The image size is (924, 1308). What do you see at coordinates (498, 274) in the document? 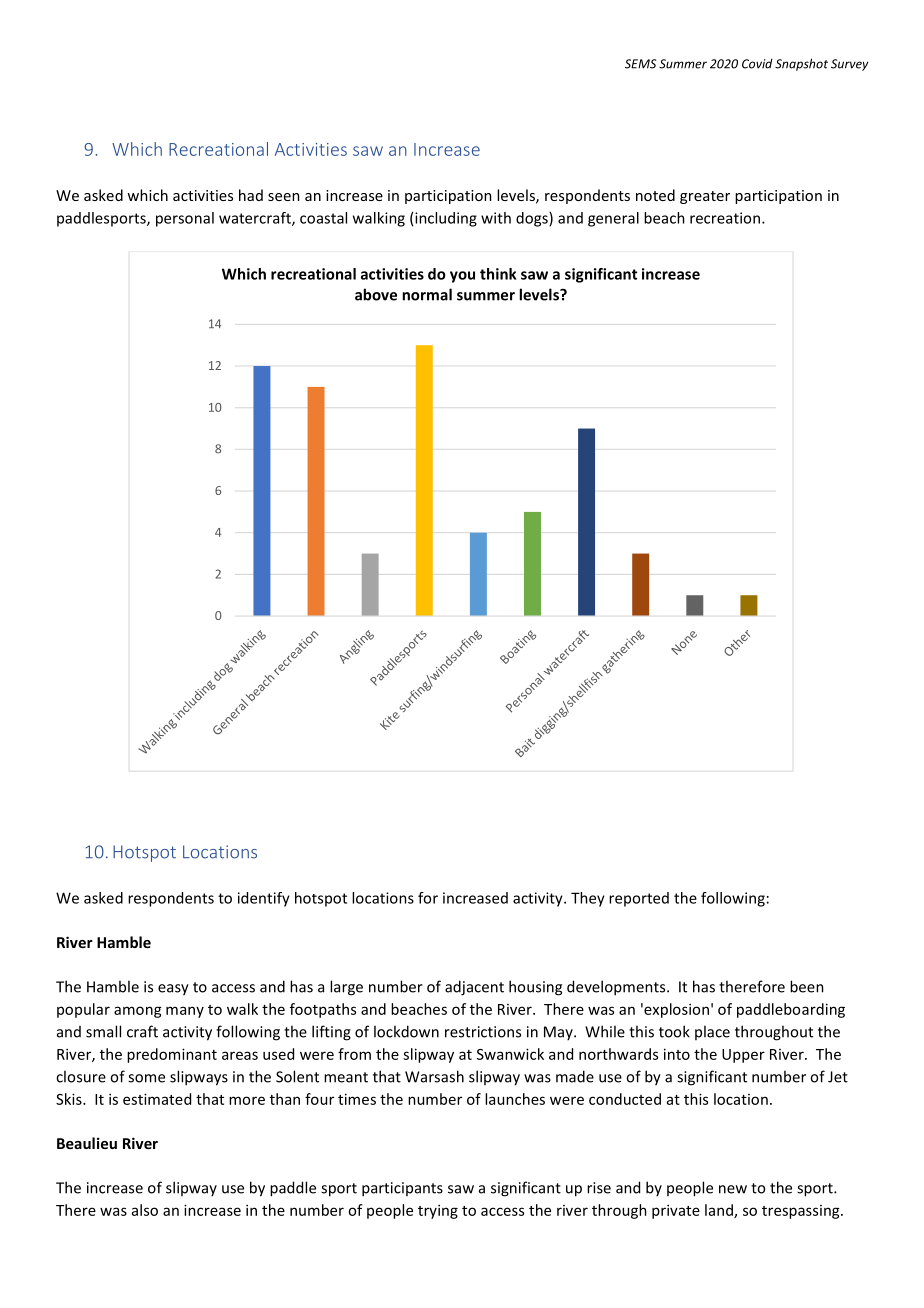
I see `think` at bounding box center [498, 274].
